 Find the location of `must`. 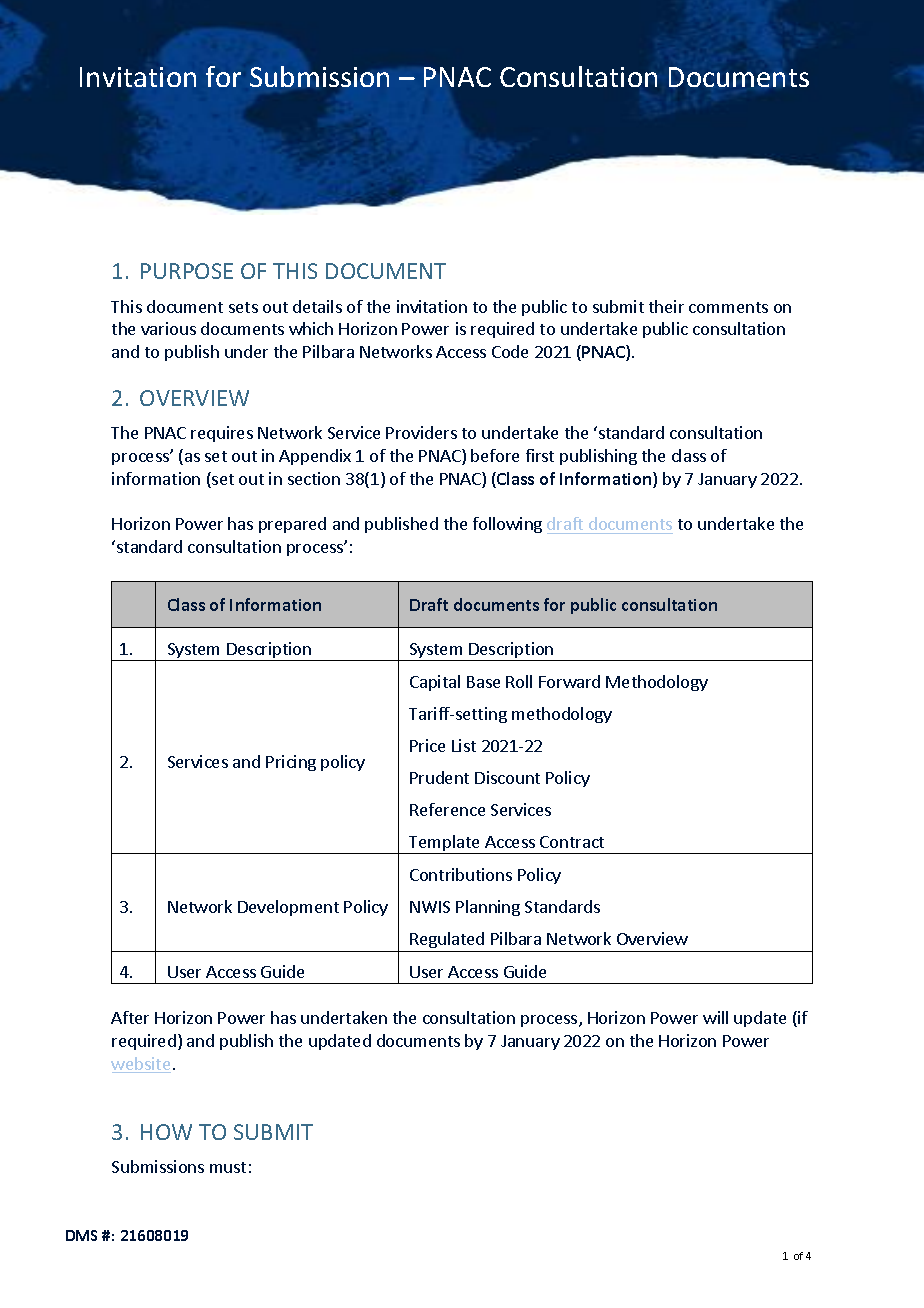

must is located at coordinates (228, 1167).
